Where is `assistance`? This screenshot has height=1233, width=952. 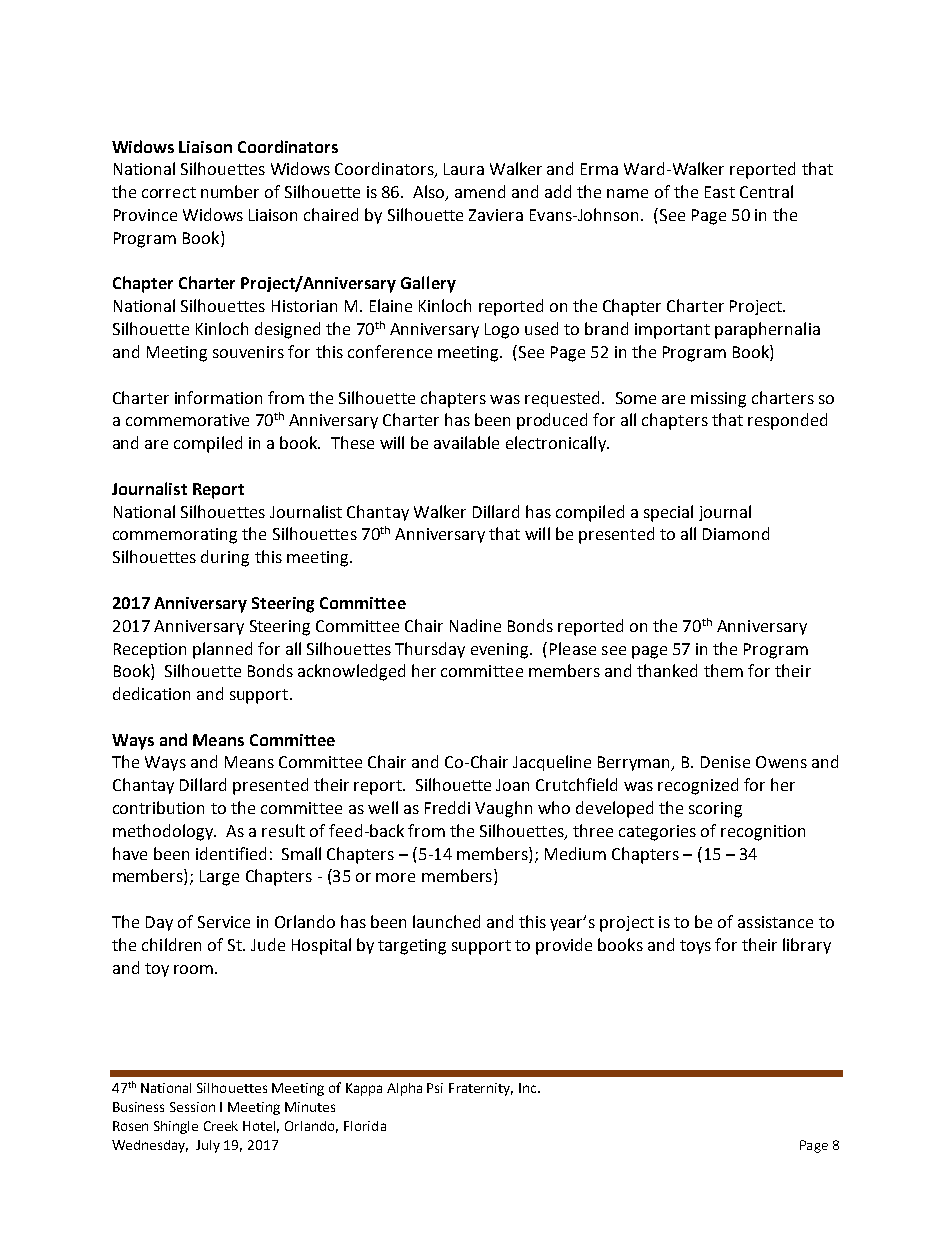
assistance is located at coordinates (775, 922).
